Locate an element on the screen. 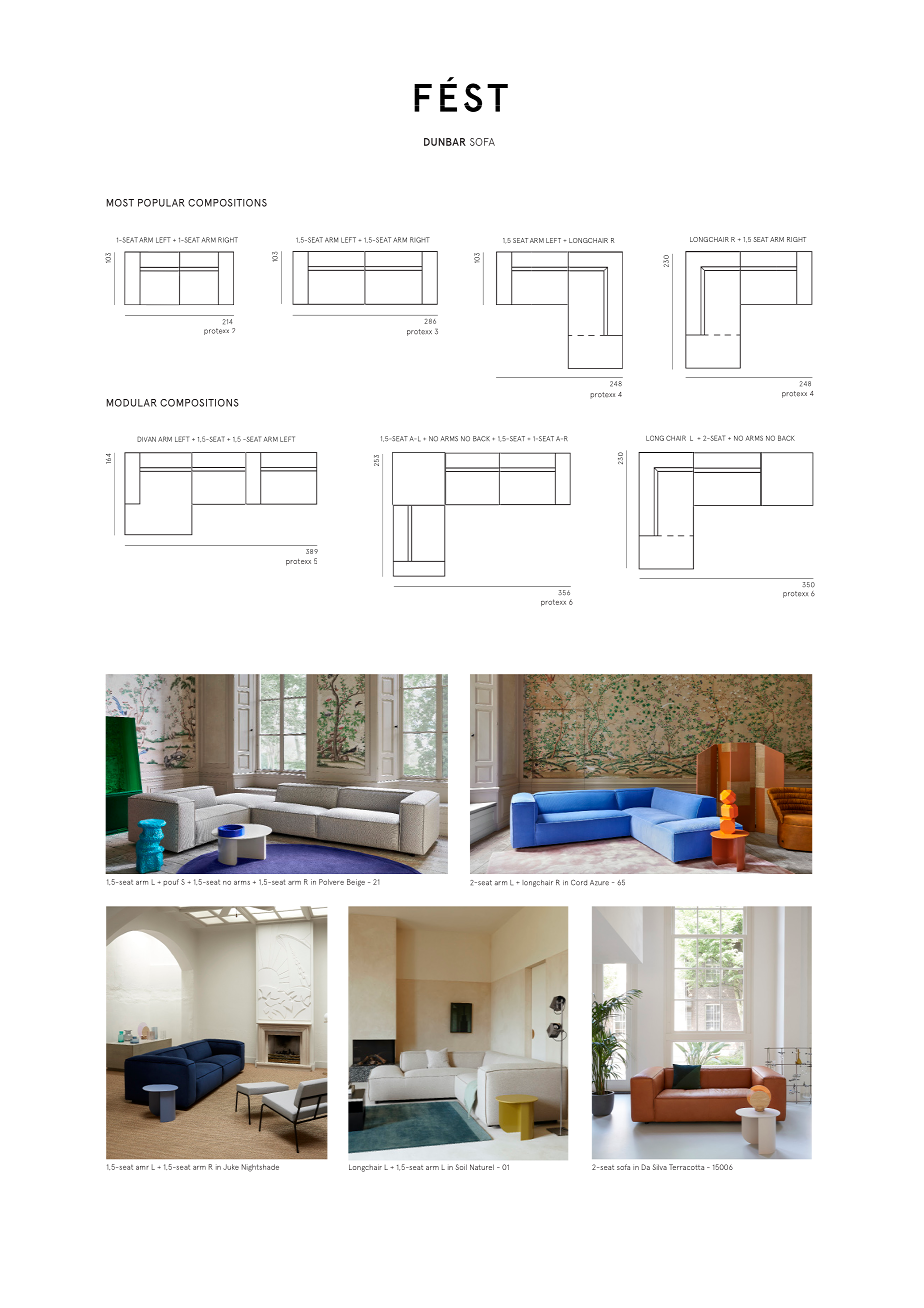  MOST is located at coordinates (120, 203).
